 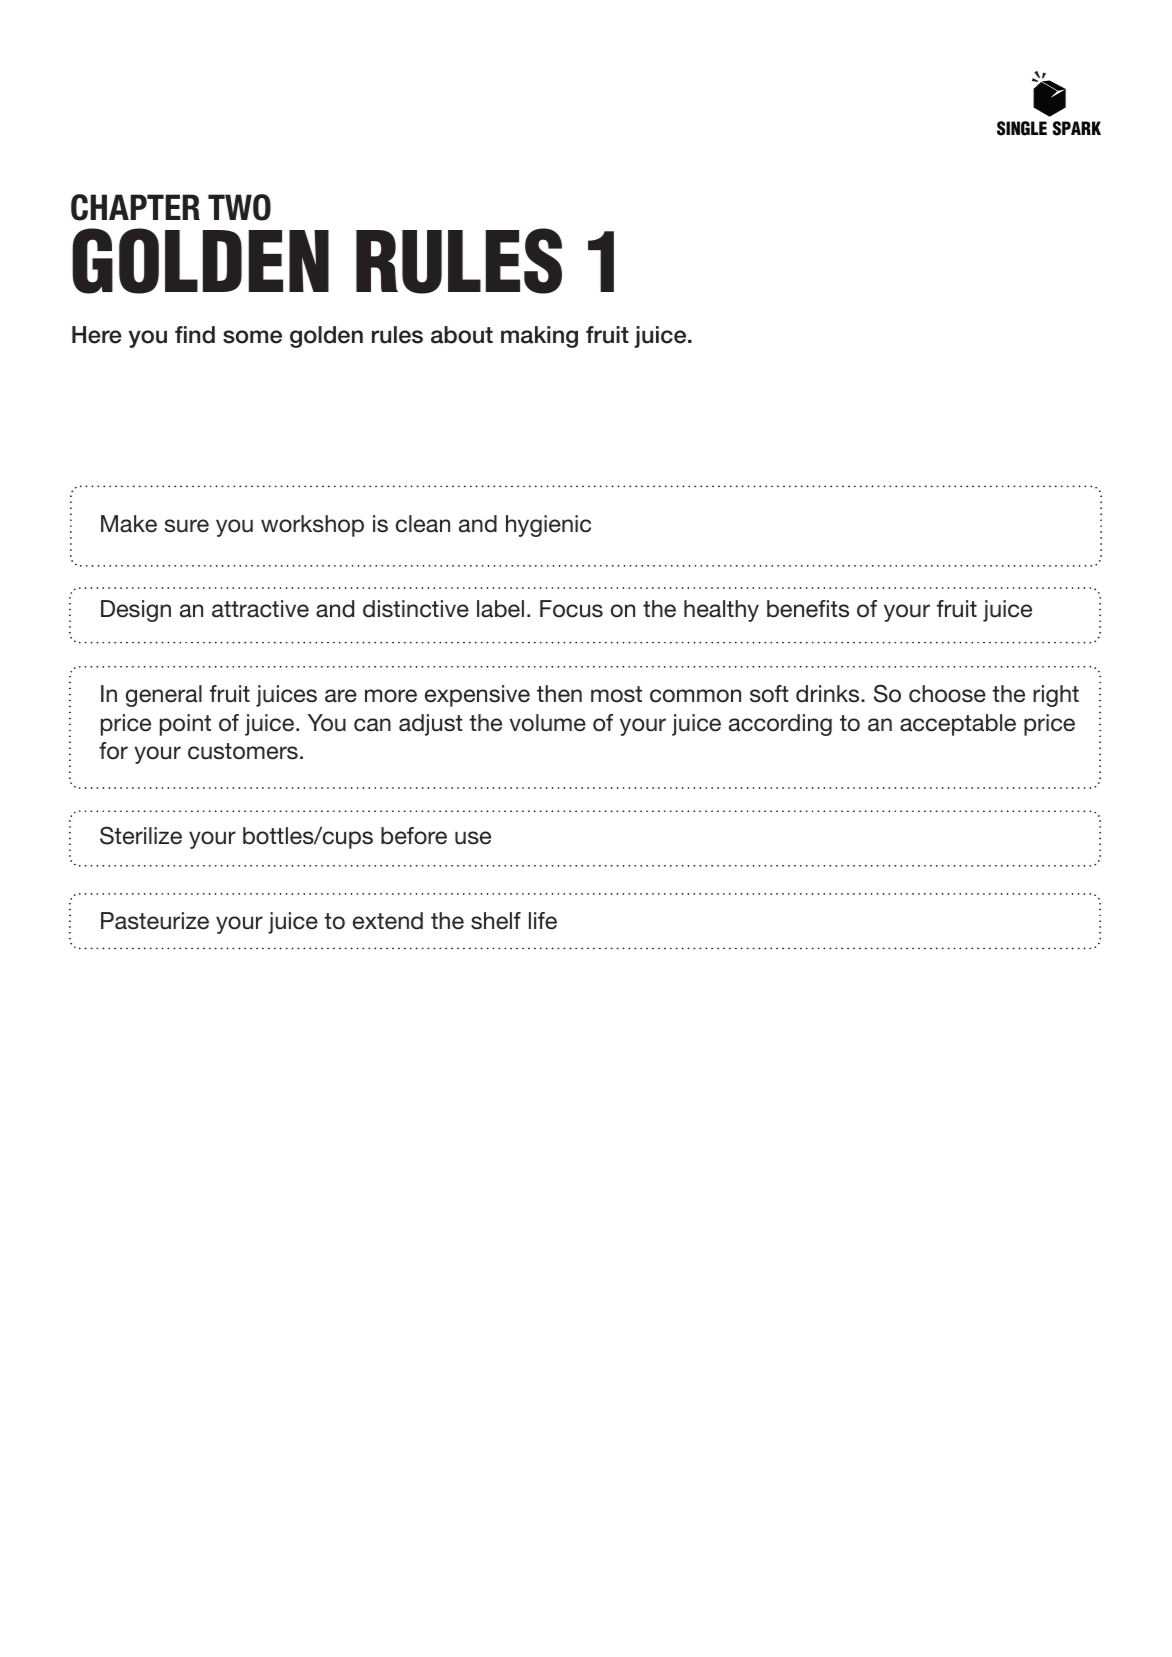 What do you see at coordinates (1022, 128) in the screenshot?
I see `SINGLE` at bounding box center [1022, 128].
